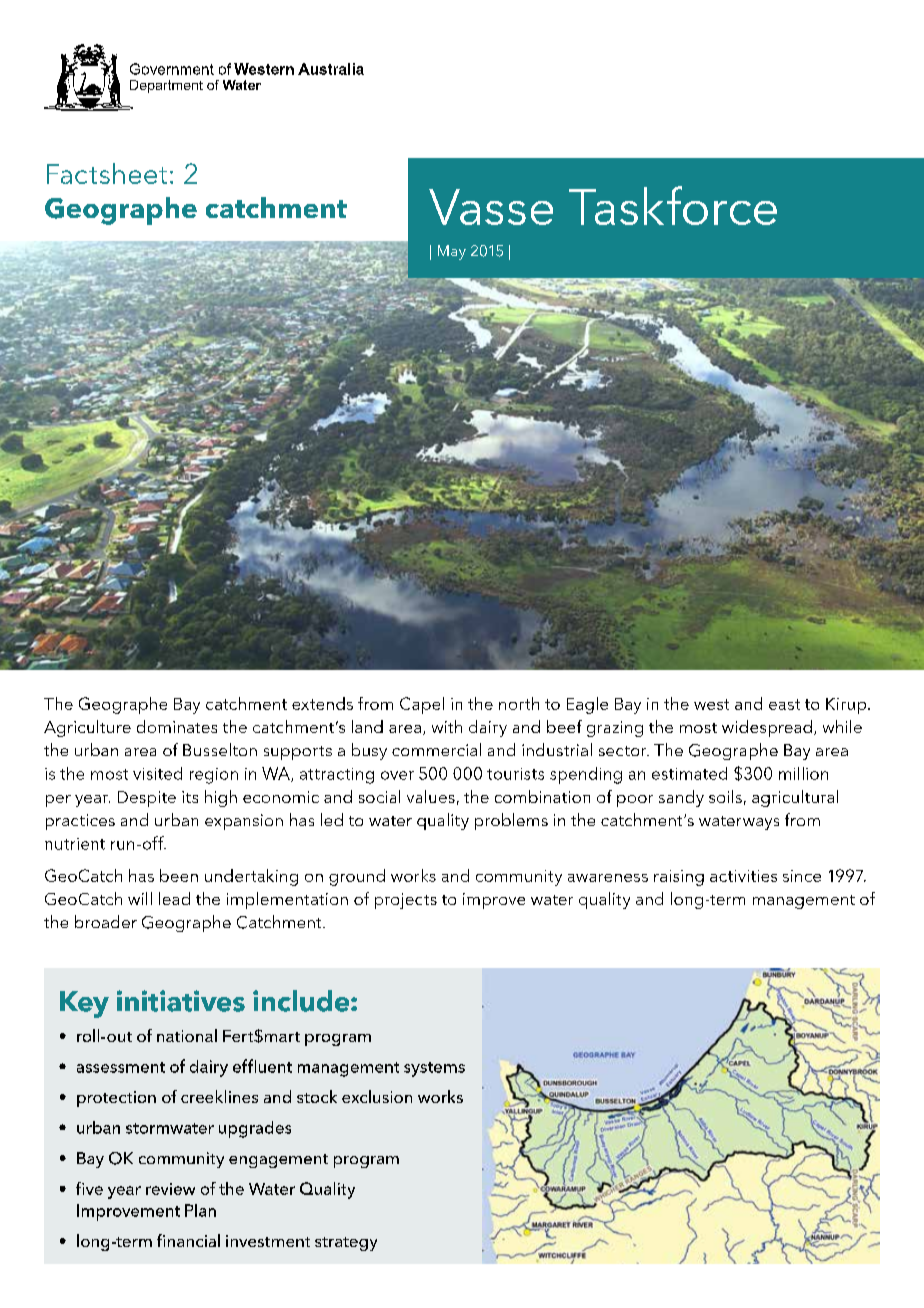 The image size is (924, 1308). What do you see at coordinates (431, 796) in the document?
I see `values` at bounding box center [431, 796].
